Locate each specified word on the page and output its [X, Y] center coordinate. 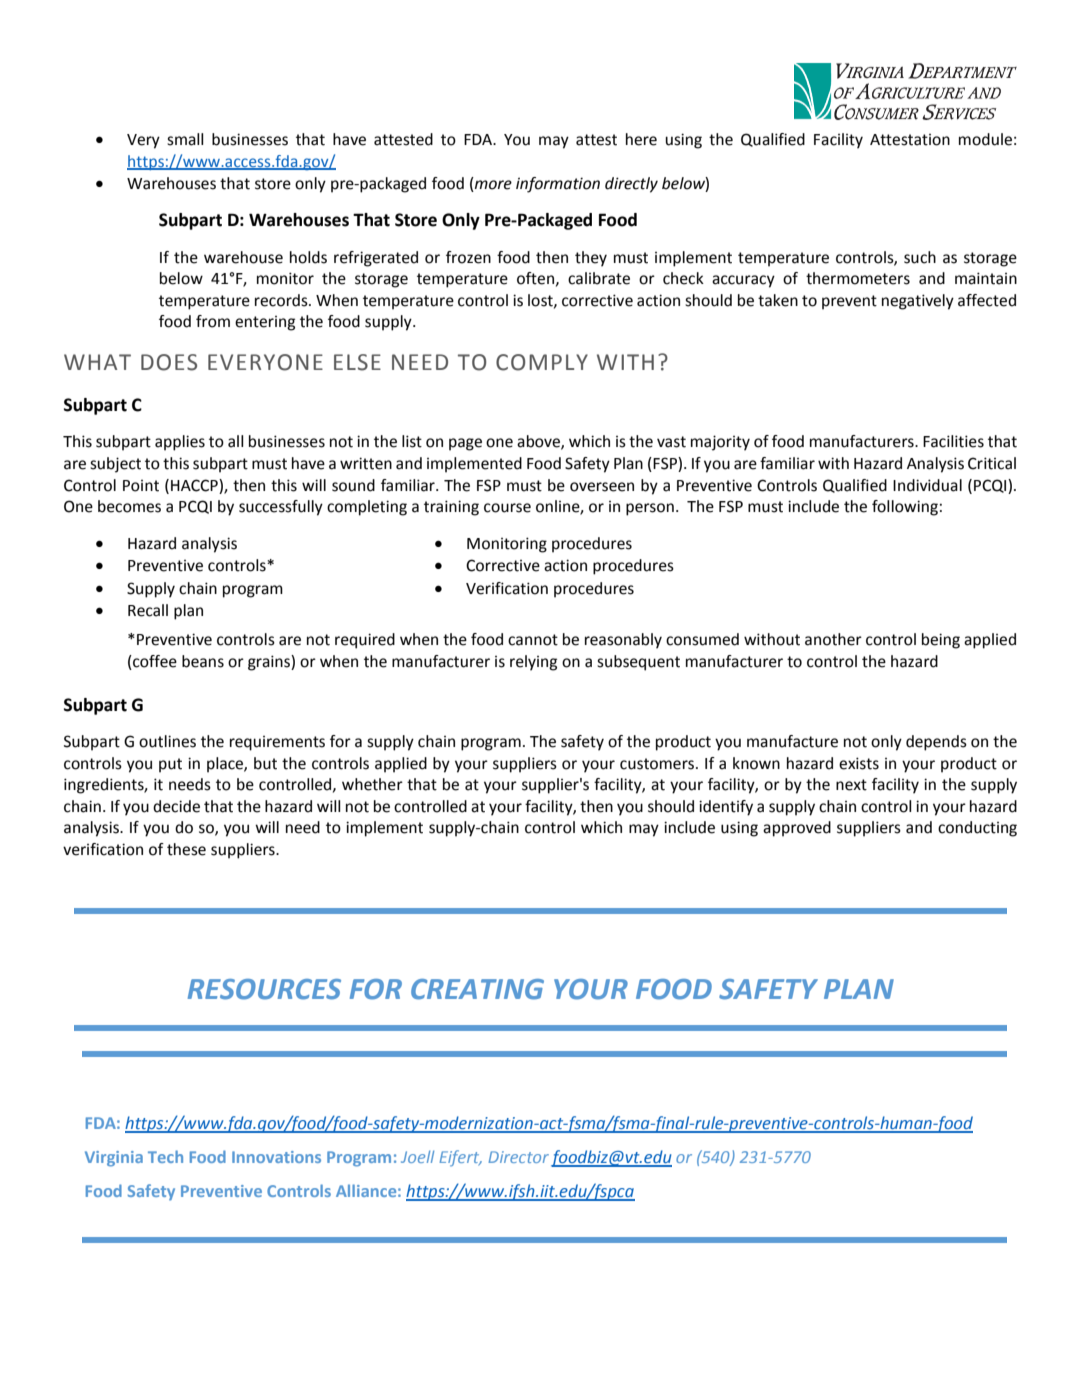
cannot [533, 640]
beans [203, 661]
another [833, 639]
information [558, 185]
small [185, 139]
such [920, 257]
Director [518, 1157]
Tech [165, 1156]
